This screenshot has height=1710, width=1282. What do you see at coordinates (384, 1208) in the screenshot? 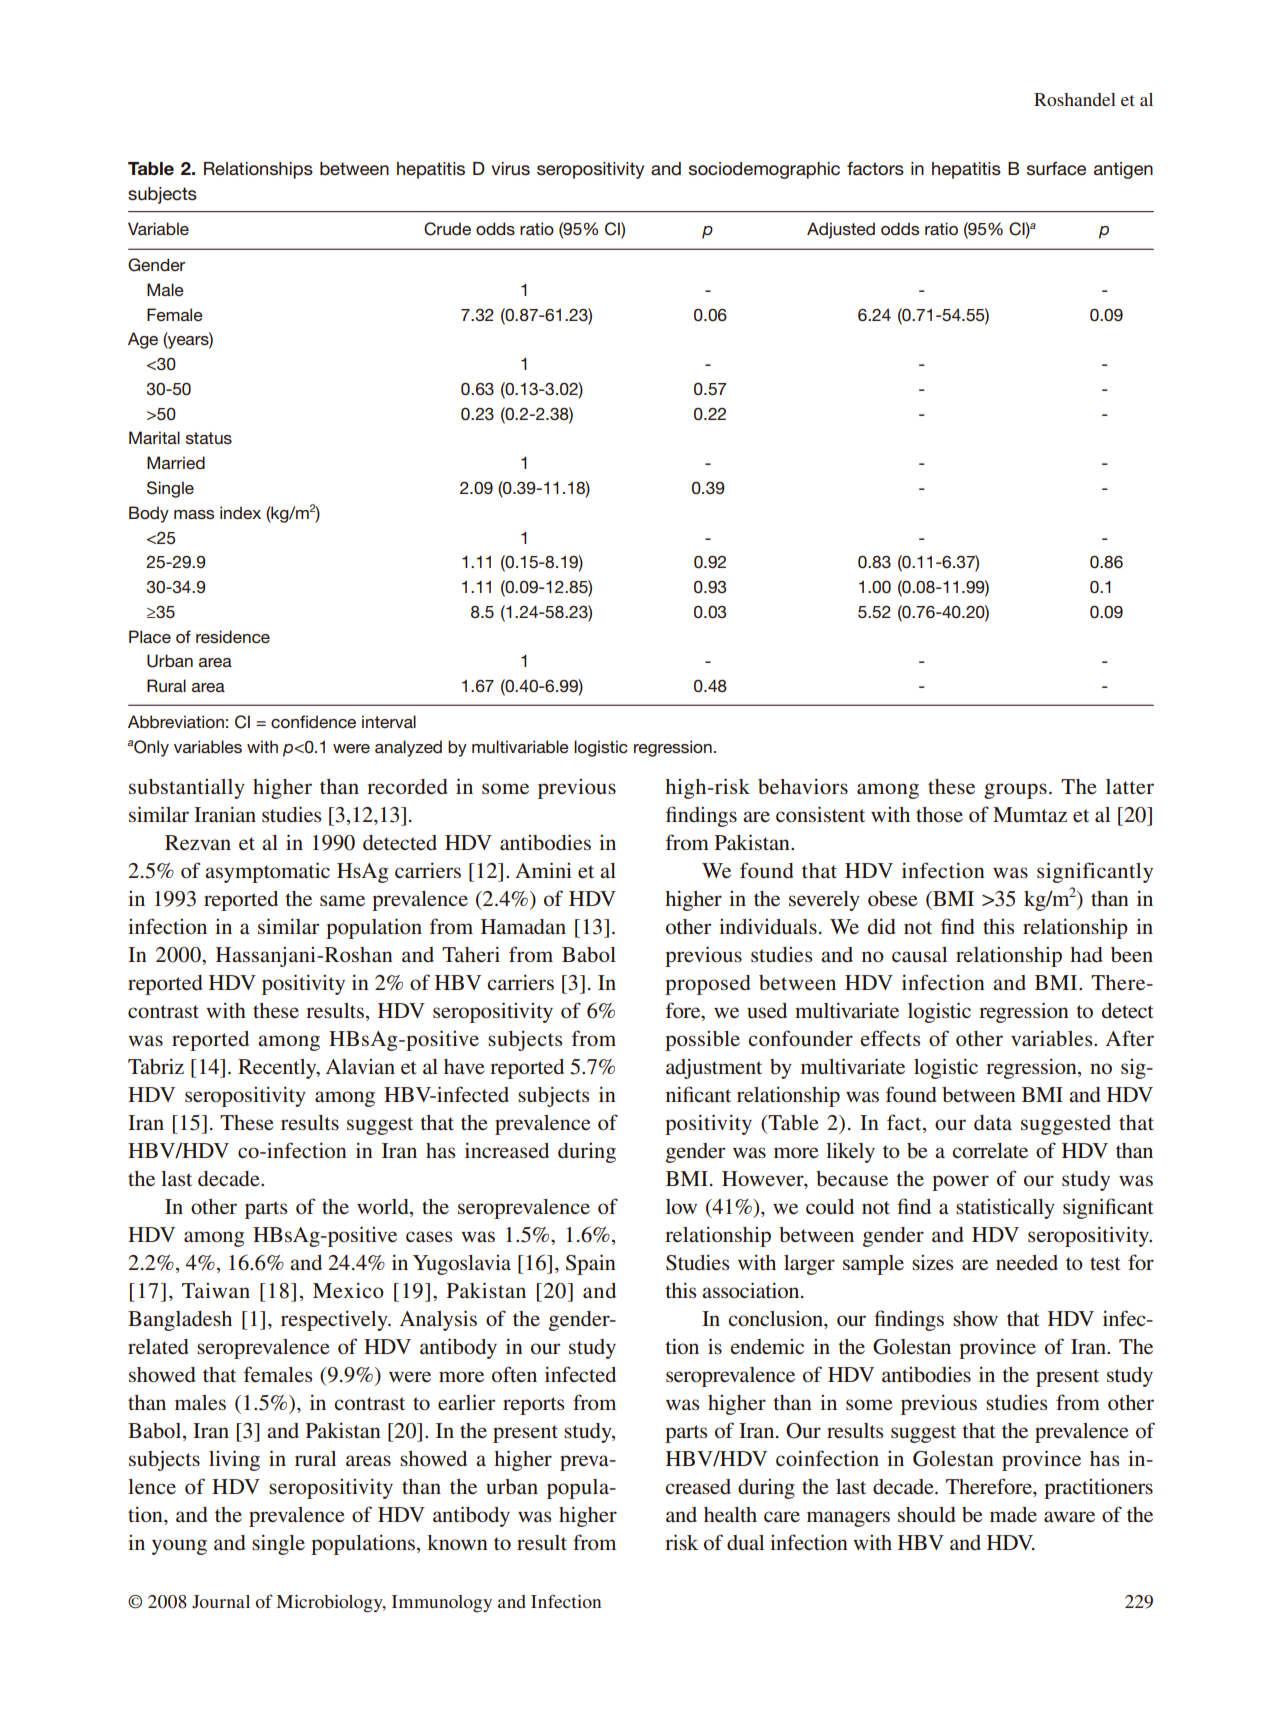
I see `world` at bounding box center [384, 1208].
